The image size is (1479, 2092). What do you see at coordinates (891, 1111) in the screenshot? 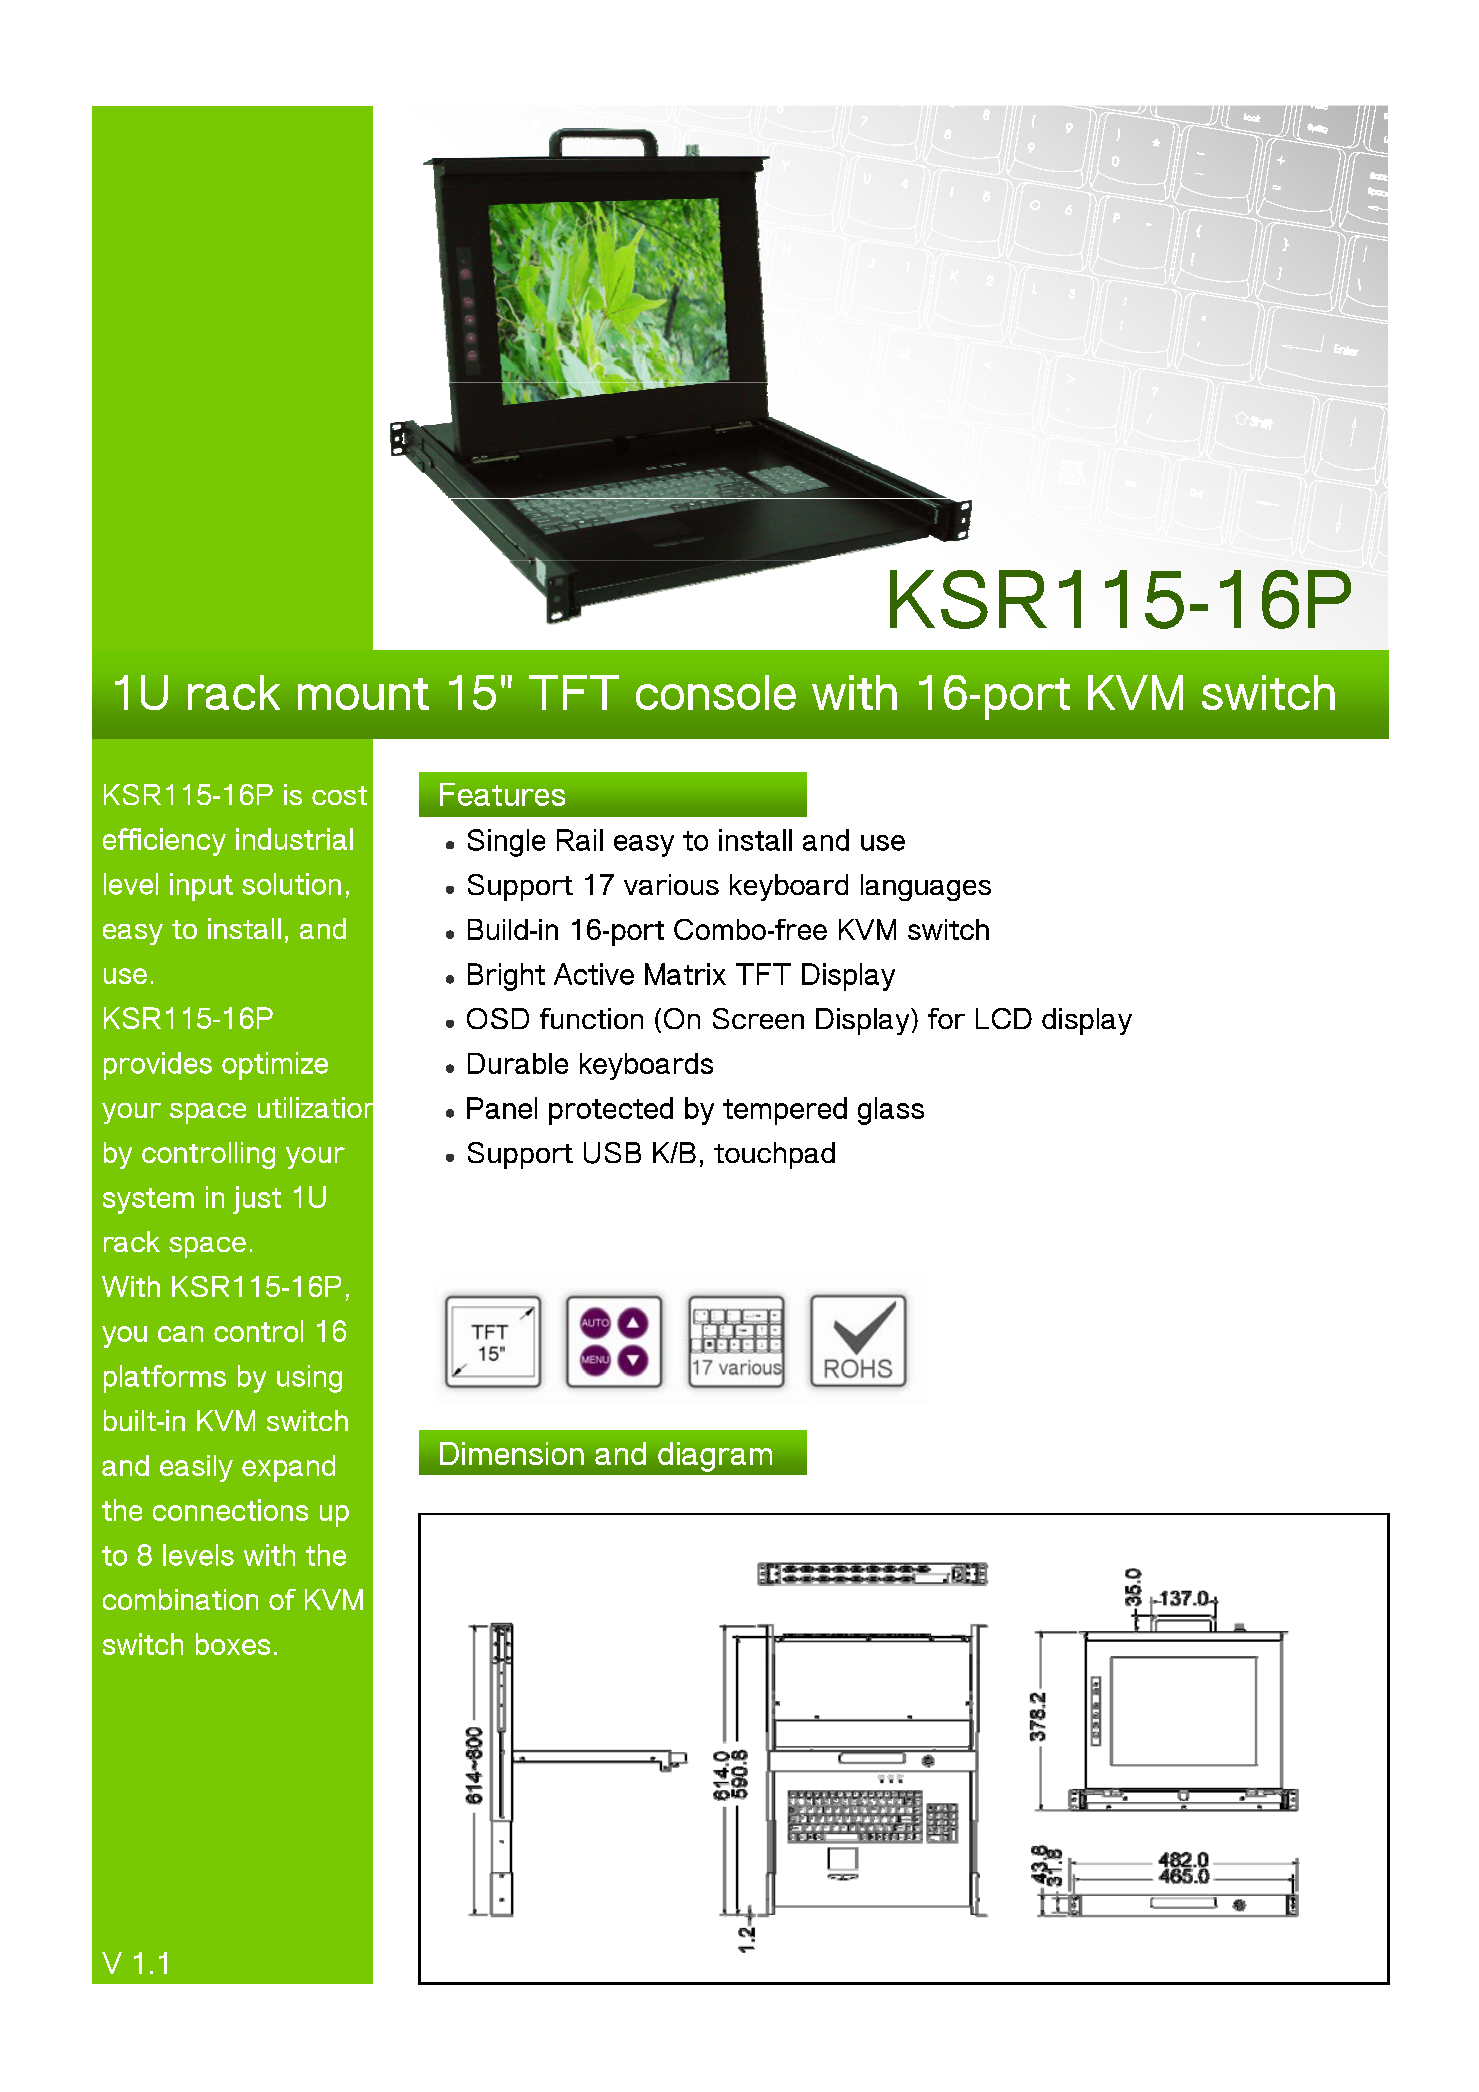
I see `glass` at bounding box center [891, 1111].
